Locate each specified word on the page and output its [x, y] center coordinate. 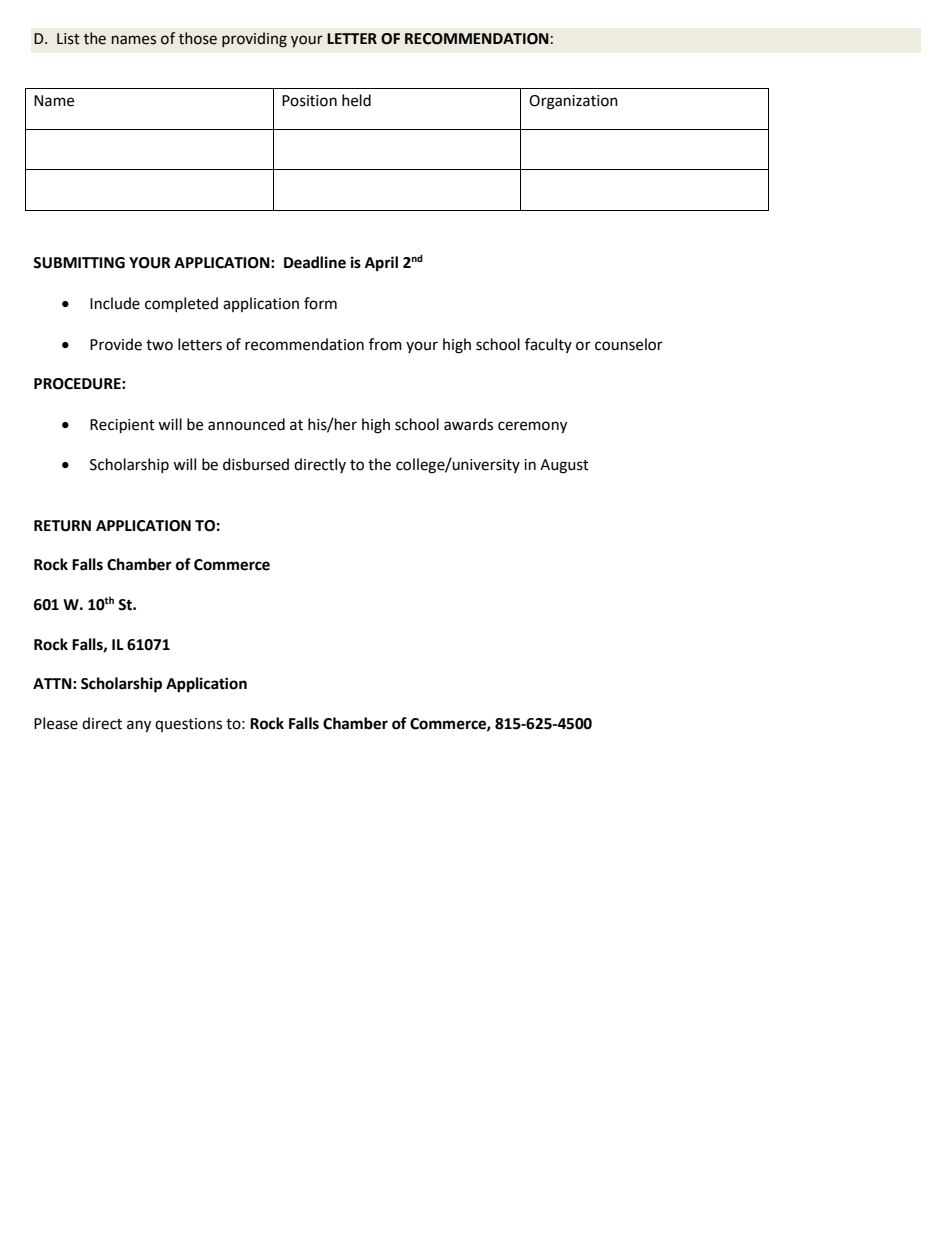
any [139, 726]
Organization [573, 102]
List [68, 39]
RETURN [62, 526]
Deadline [315, 262]
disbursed [256, 464]
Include [115, 303]
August [564, 466]
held [356, 100]
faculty [548, 345]
